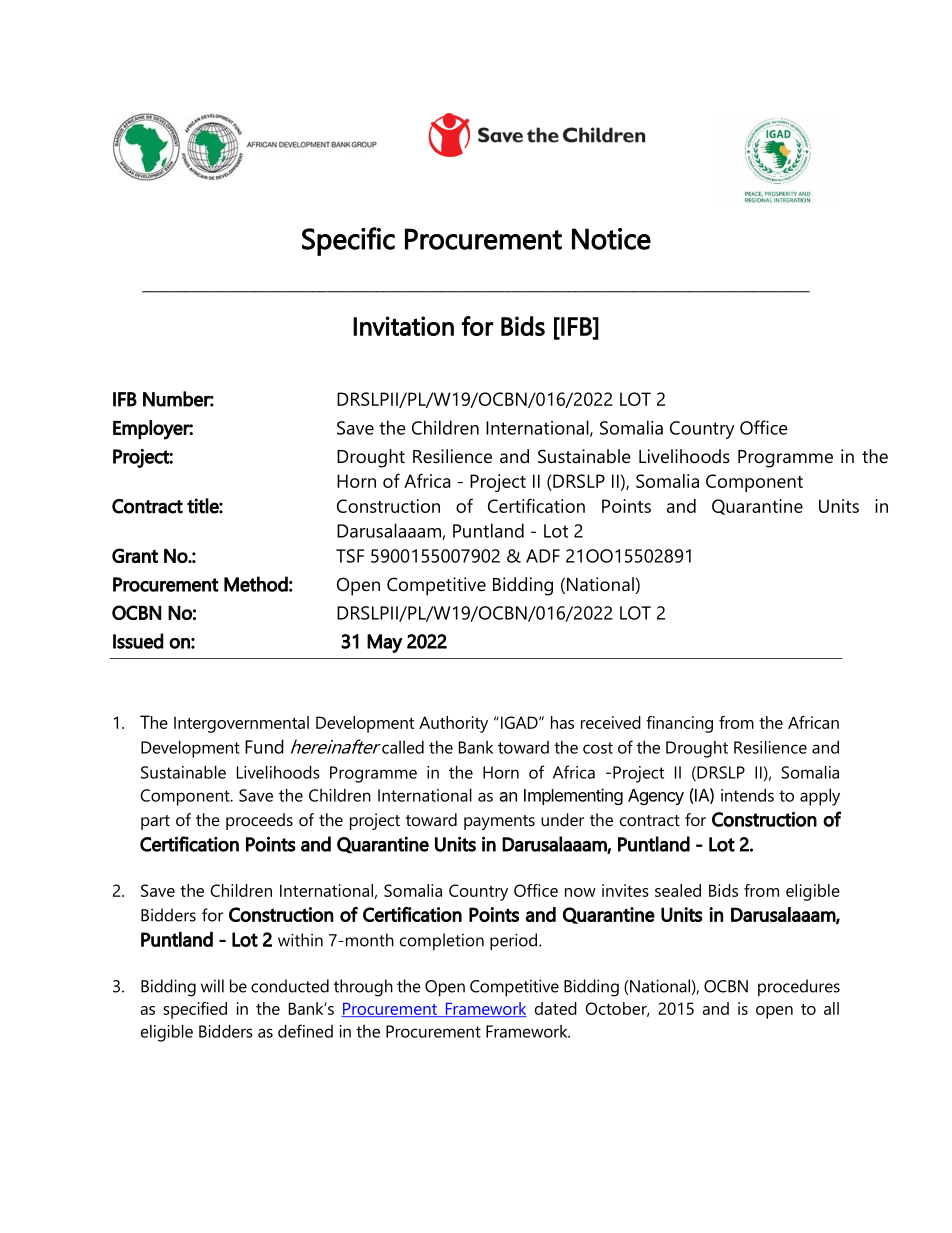 This screenshot has height=1233, width=952. Describe the element at coordinates (556, 1008) in the screenshot. I see `dated` at that location.
